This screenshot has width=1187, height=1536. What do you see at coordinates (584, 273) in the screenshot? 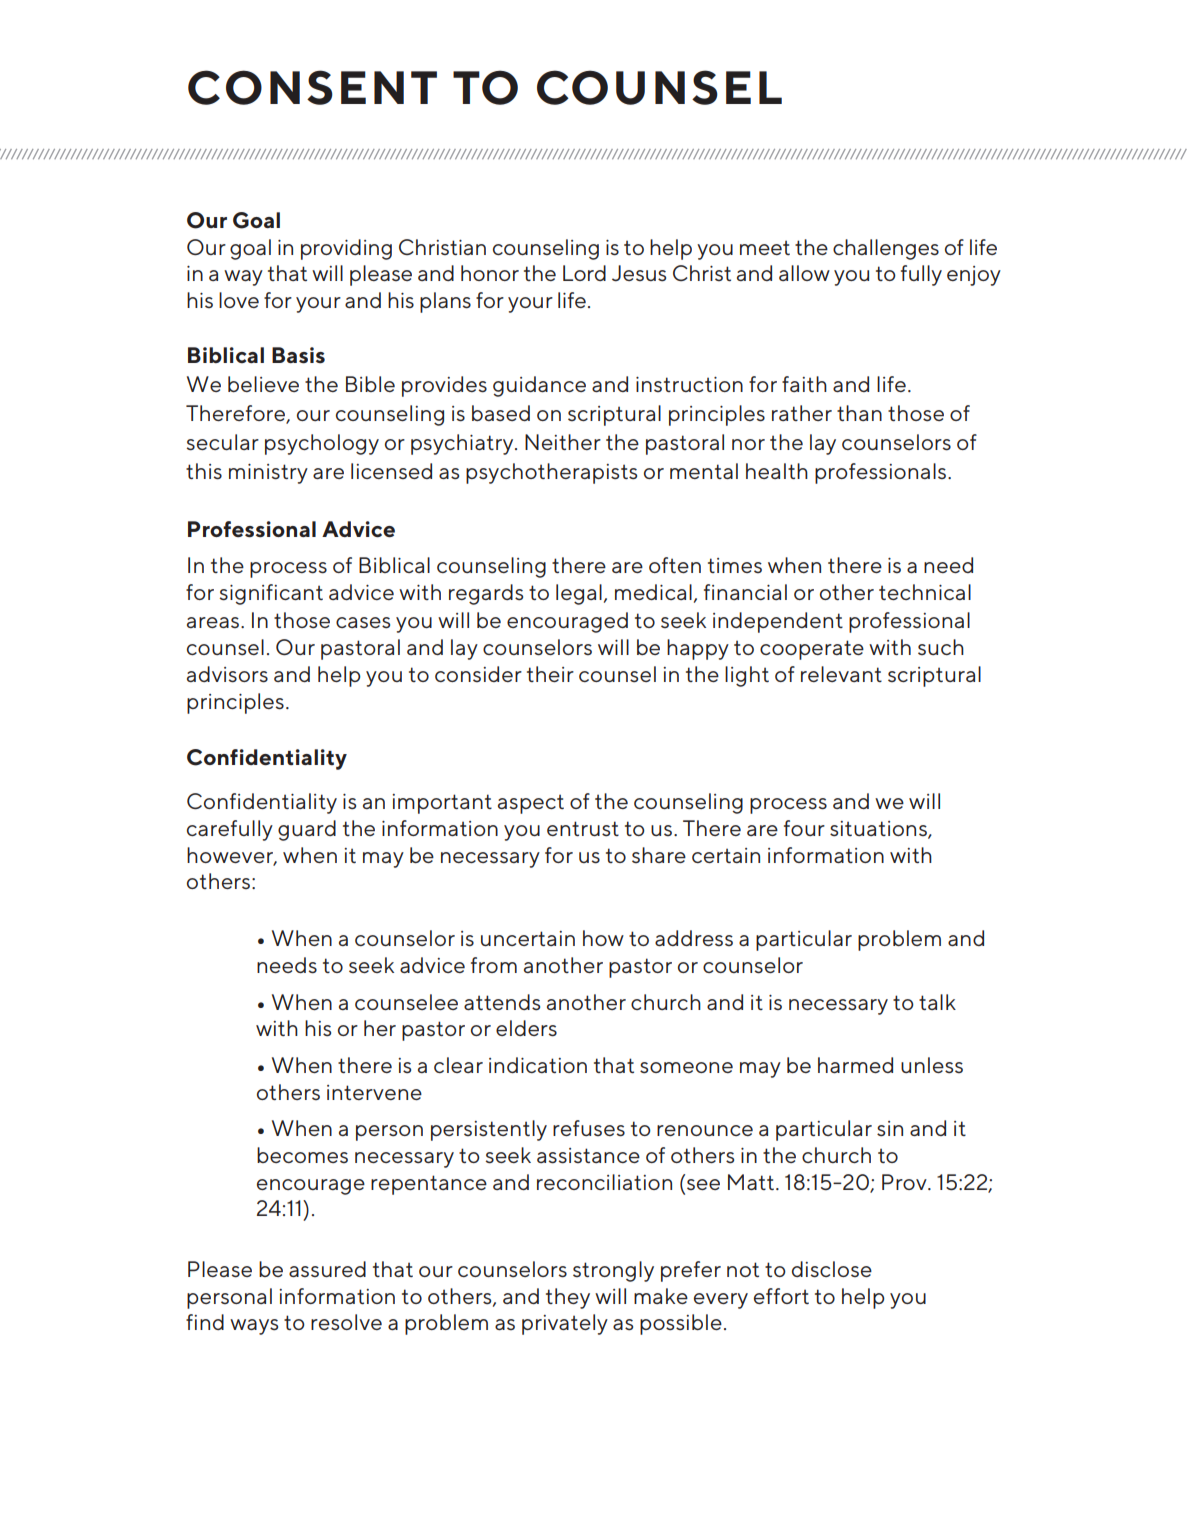
I see `Lord` at bounding box center [584, 273].
